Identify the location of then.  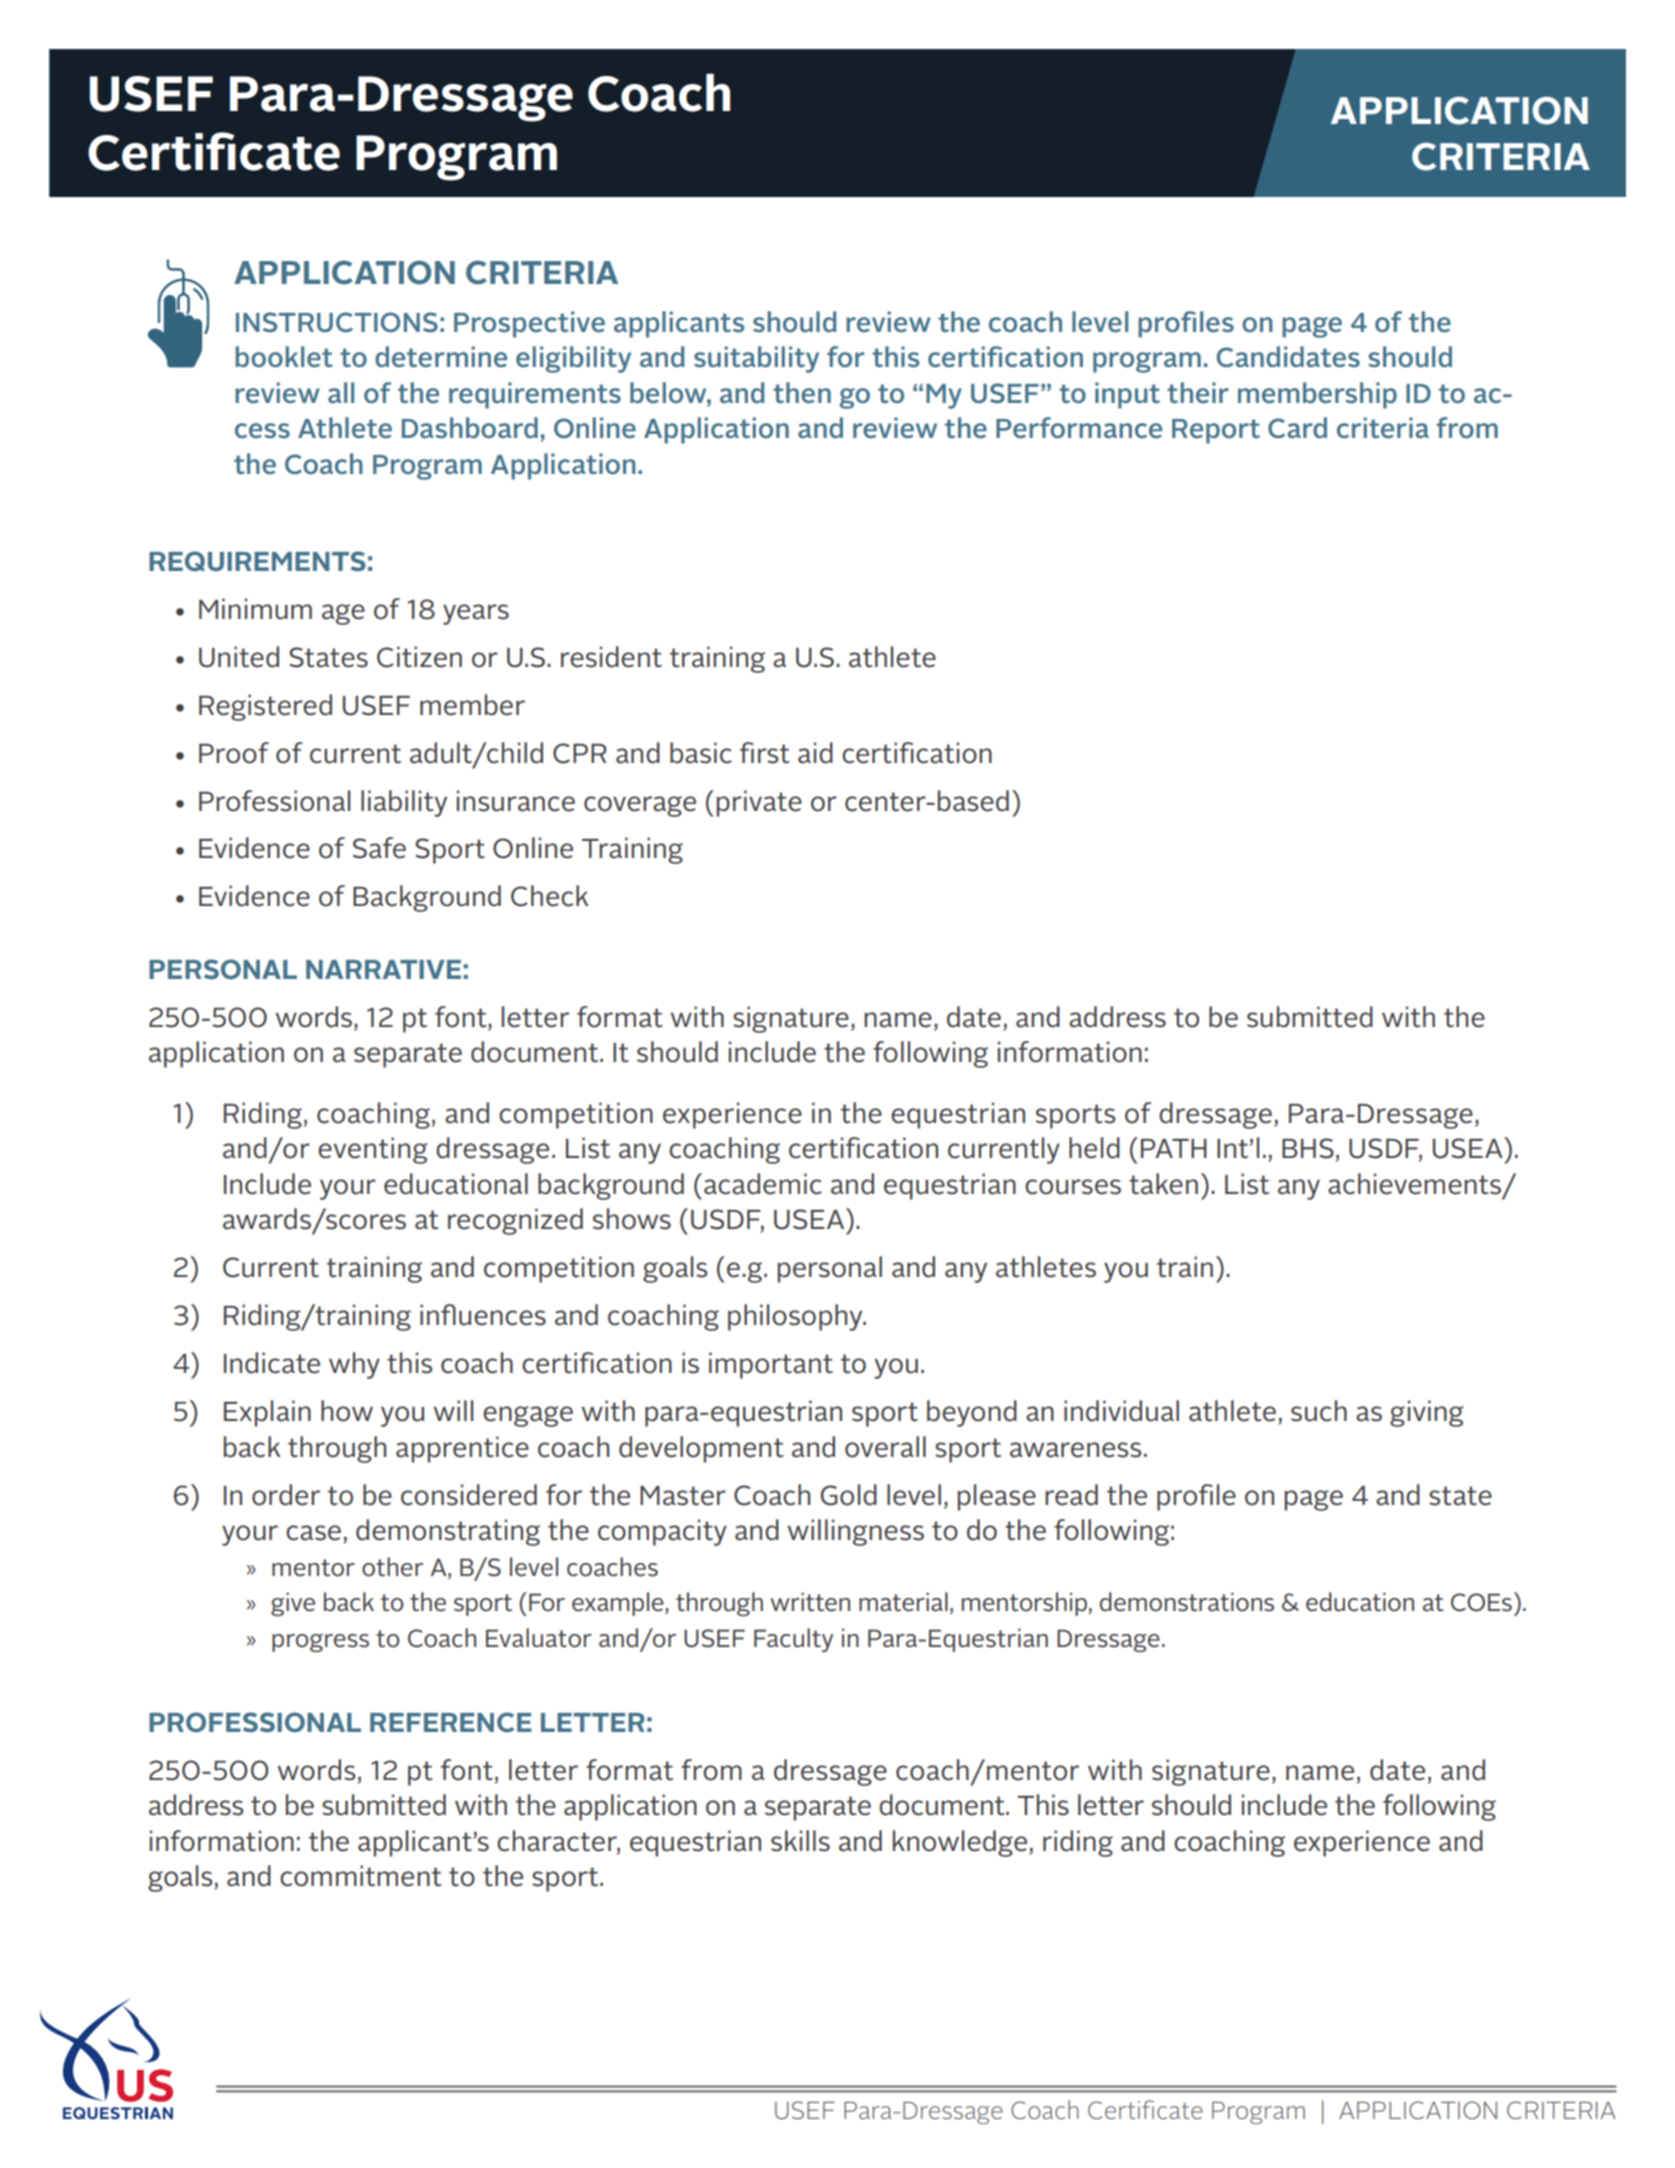
(802, 393).
